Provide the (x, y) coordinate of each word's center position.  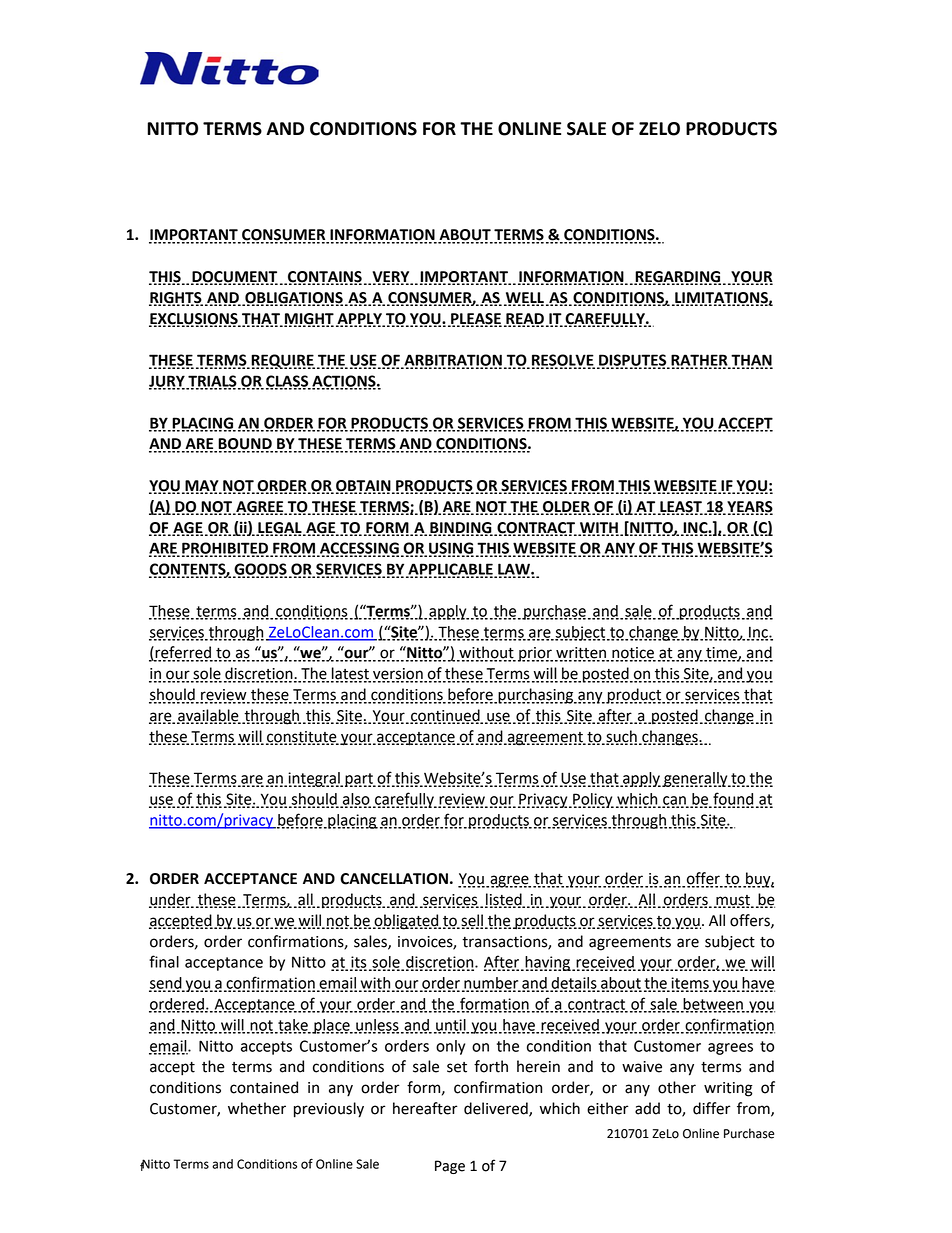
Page (450, 1167)
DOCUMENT (234, 278)
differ (712, 1108)
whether (257, 1108)
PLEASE (475, 319)
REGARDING (677, 278)
